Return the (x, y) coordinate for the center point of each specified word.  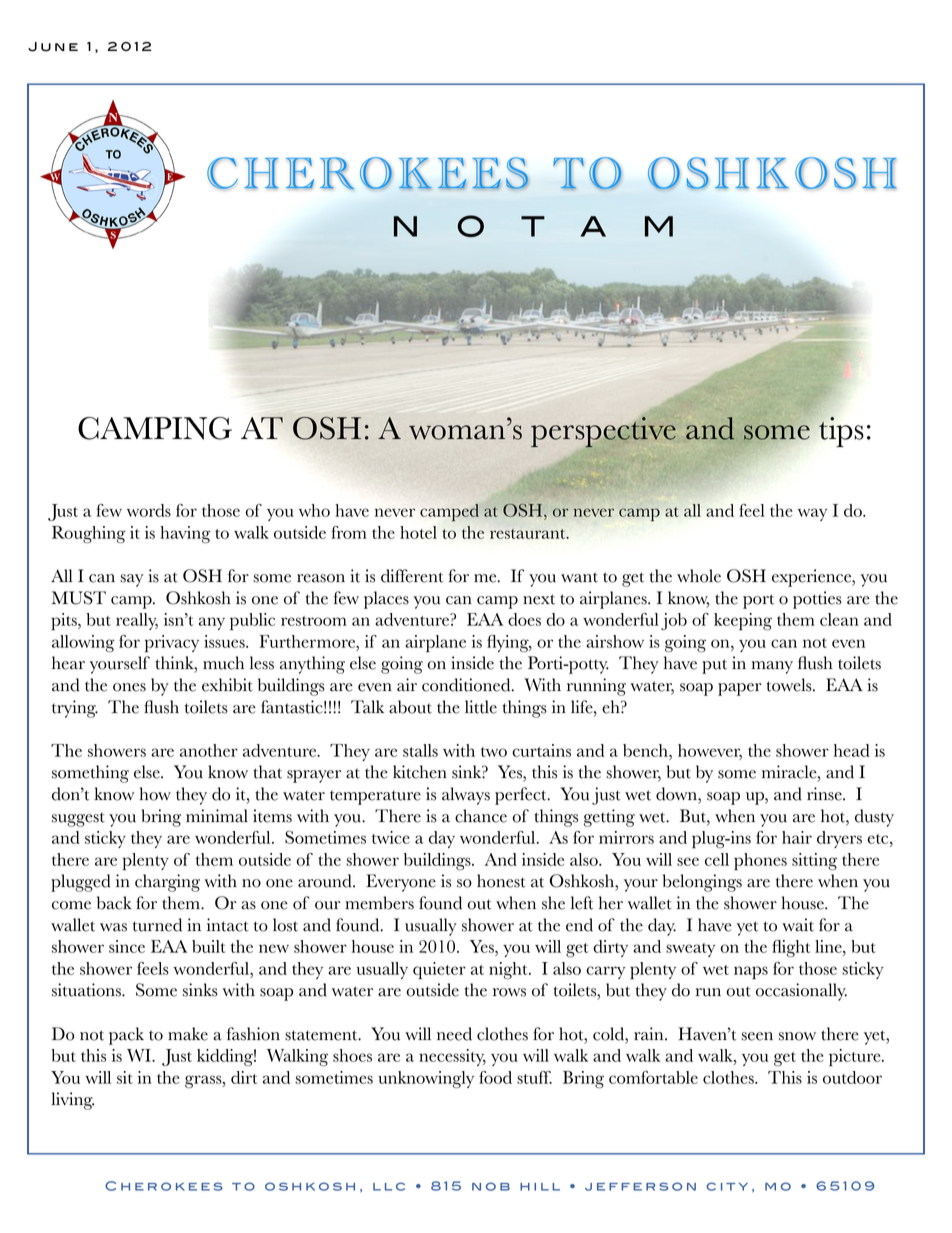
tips (840, 431)
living (72, 1101)
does (524, 619)
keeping (743, 622)
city (727, 1186)
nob (491, 1186)
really (137, 621)
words (149, 510)
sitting (814, 861)
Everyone (401, 883)
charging (167, 883)
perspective (604, 432)
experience (813, 578)
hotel (418, 532)
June (53, 47)
